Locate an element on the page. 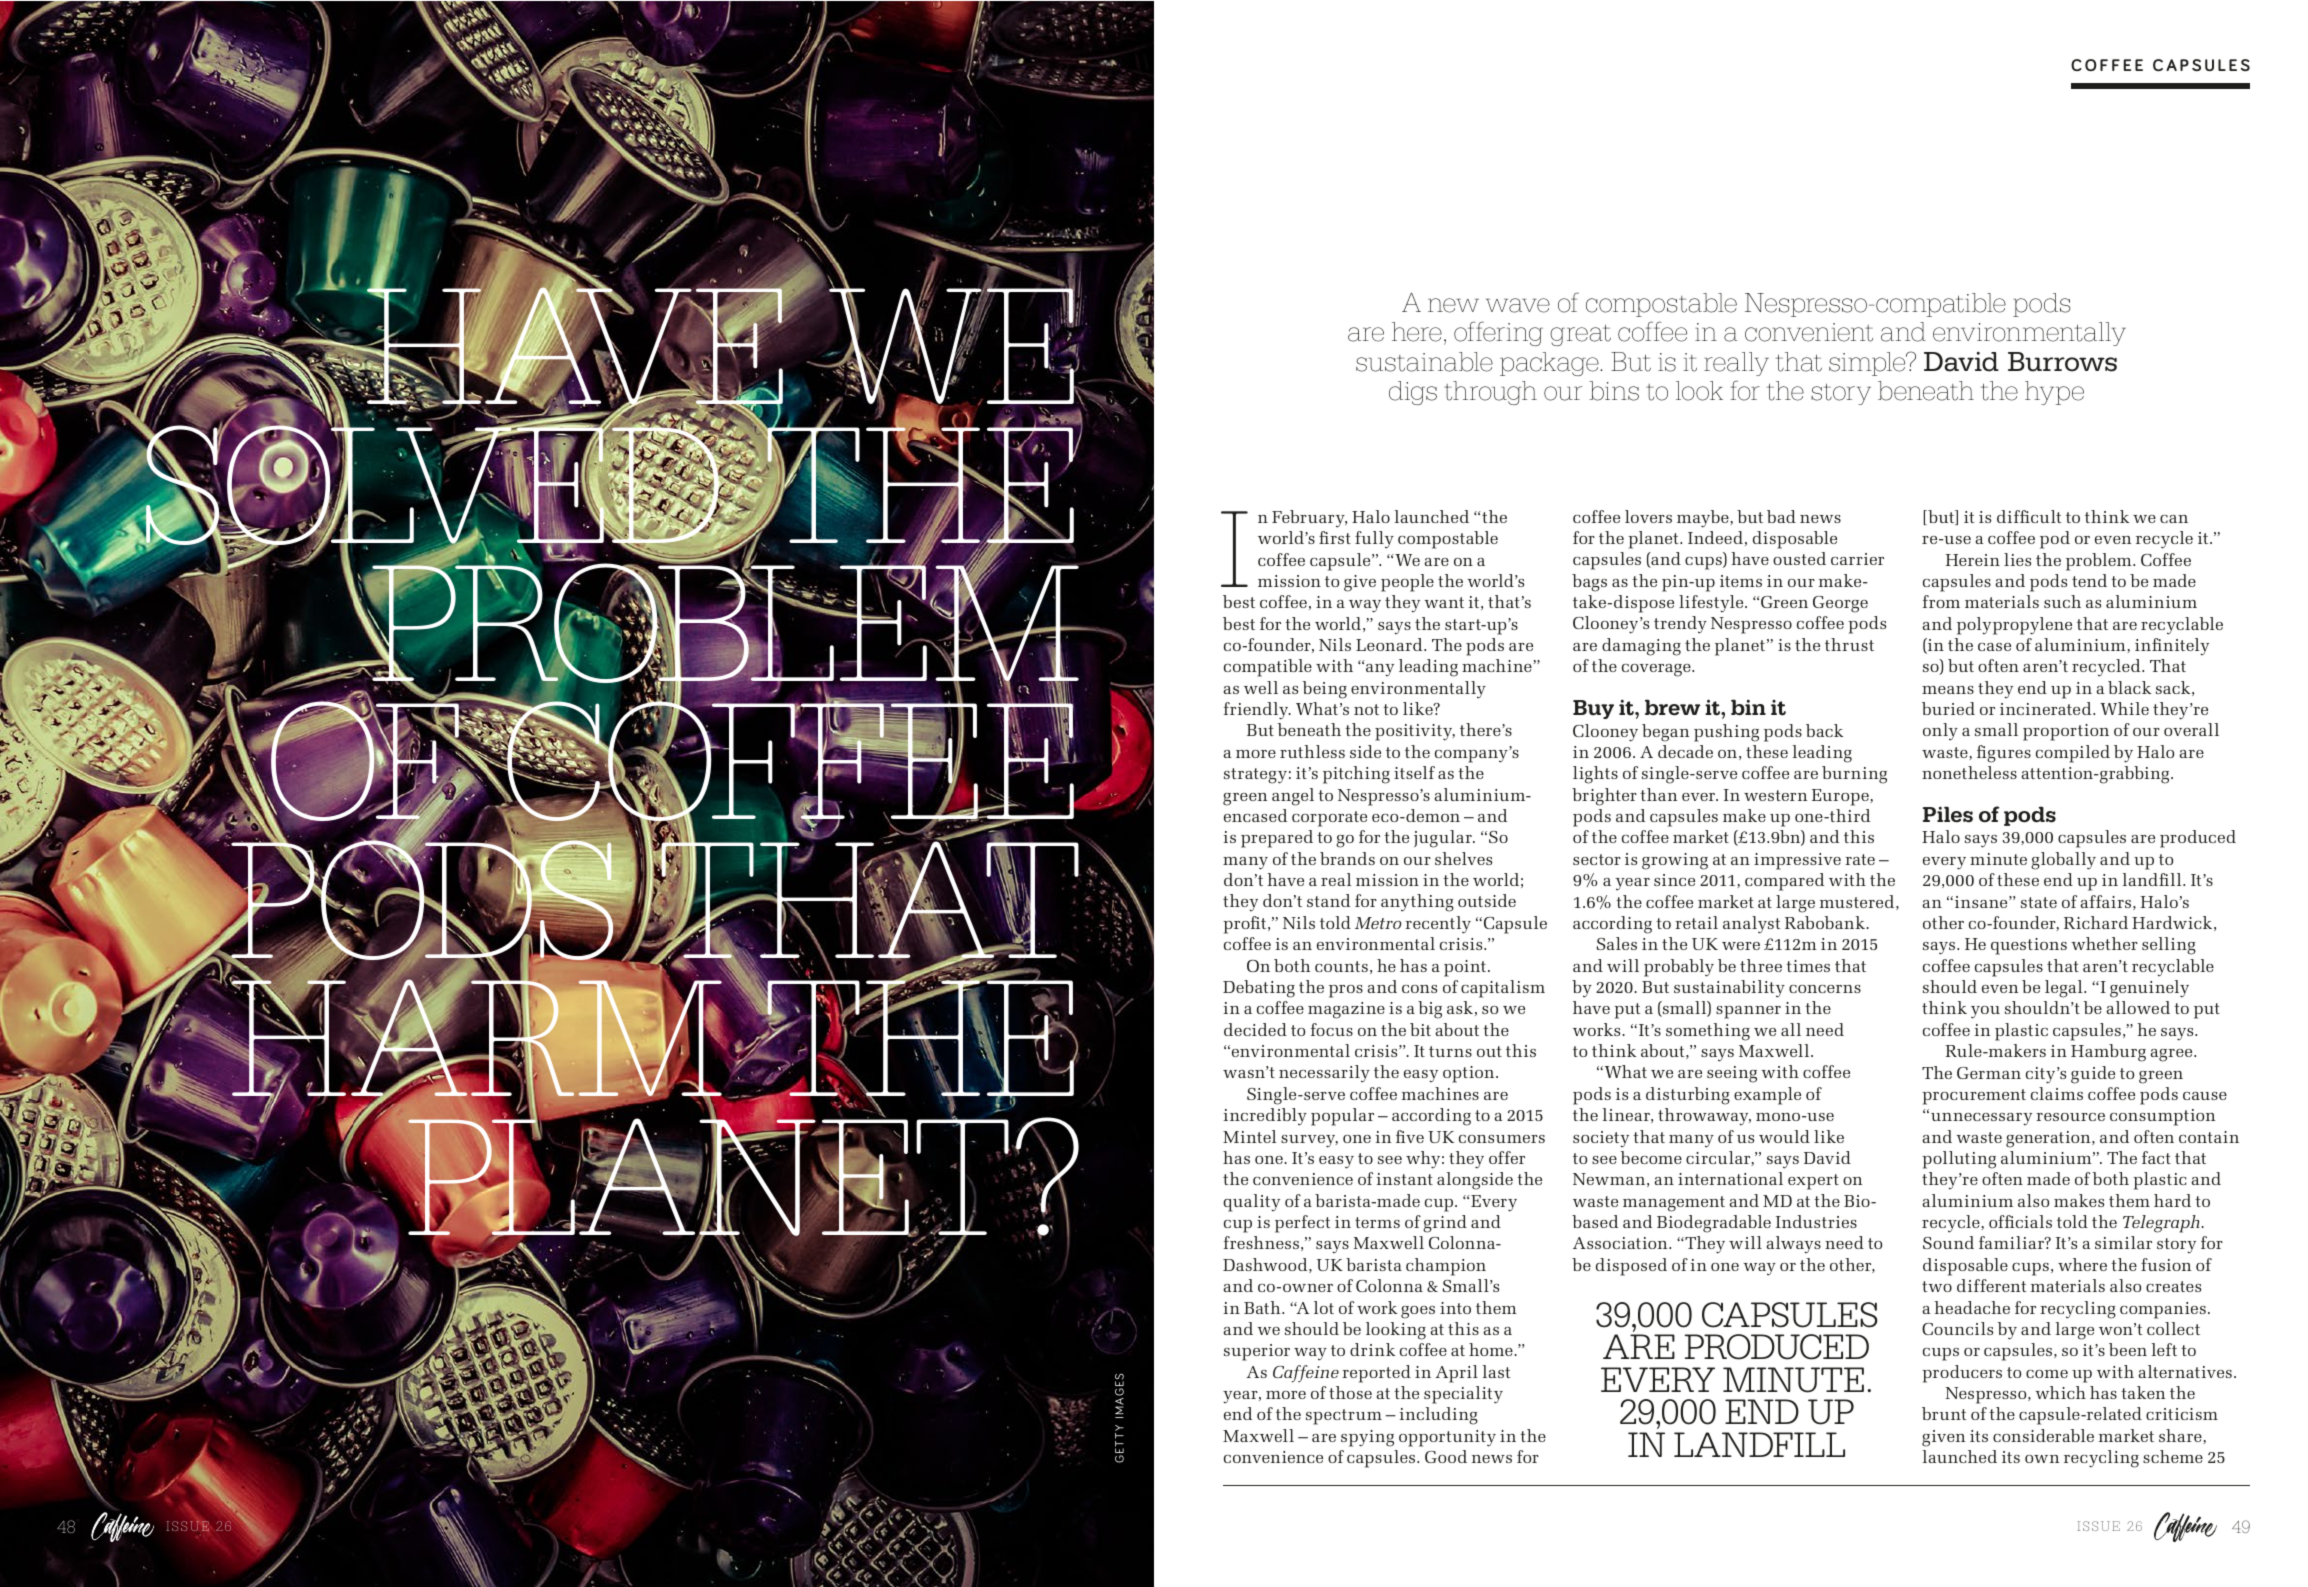  Hamburg is located at coordinates (2108, 1053).
